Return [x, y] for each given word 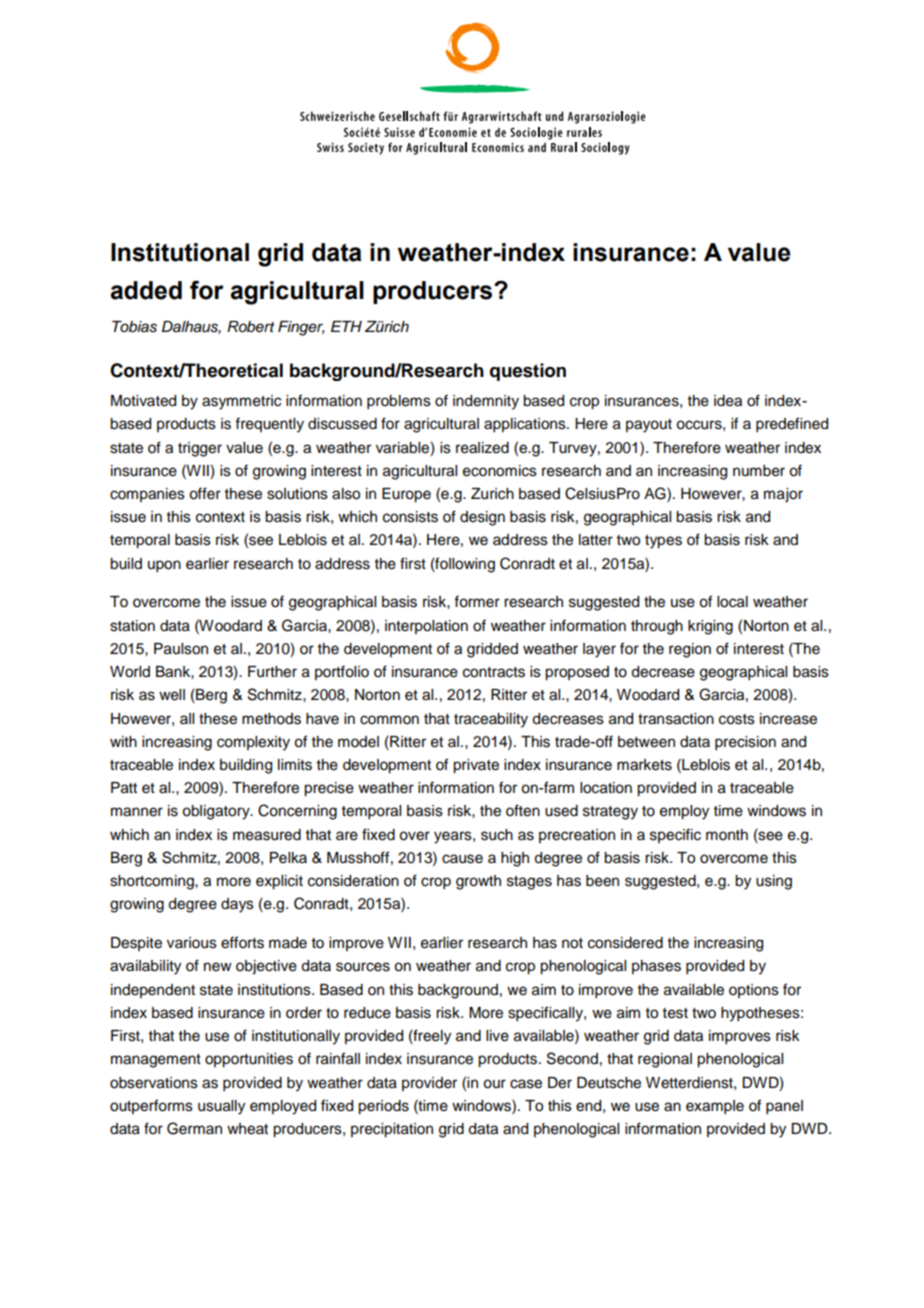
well [172, 695]
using [774, 882]
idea [728, 401]
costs [737, 719]
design [482, 518]
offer [205, 493]
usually [221, 1107]
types [663, 542]
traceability [491, 720]
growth [478, 882]
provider [429, 1084]
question [528, 372]
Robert [251, 326]
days [237, 905]
